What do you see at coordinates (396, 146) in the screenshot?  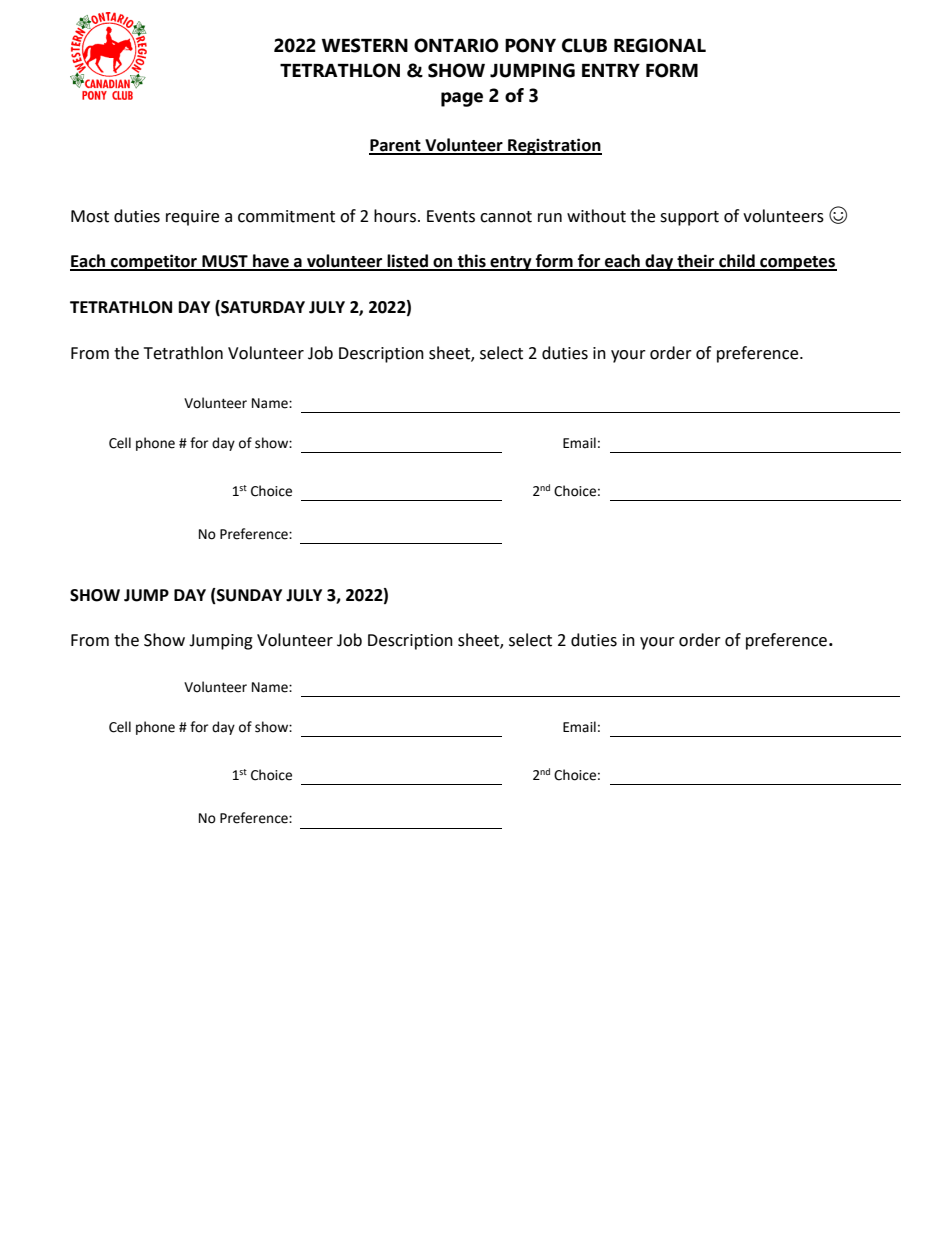 I see `Parent` at bounding box center [396, 146].
